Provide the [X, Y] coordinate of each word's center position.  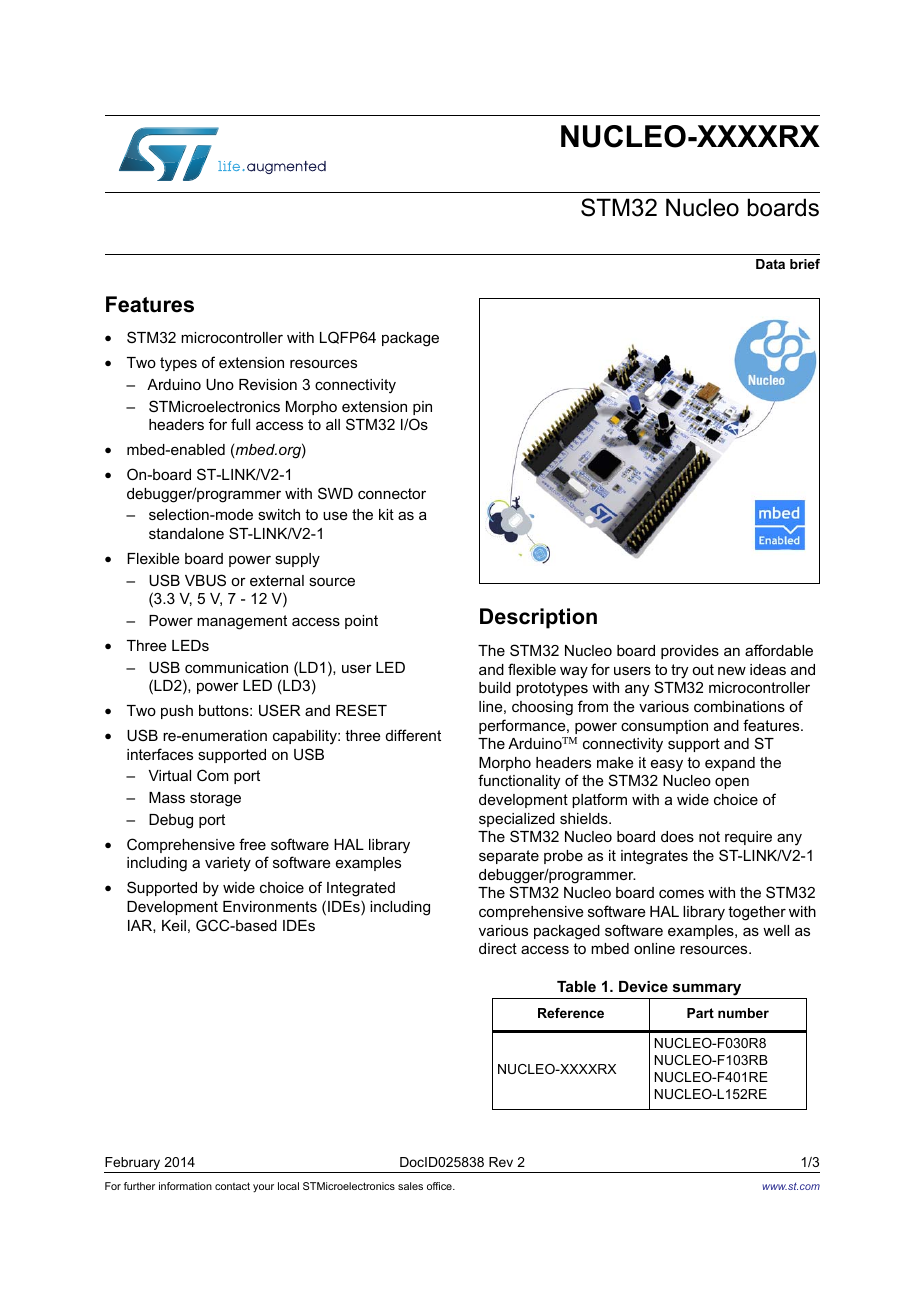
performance [523, 726]
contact [232, 1186]
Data [770, 264]
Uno [220, 384]
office [440, 1186]
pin [422, 408]
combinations [739, 706]
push [177, 712]
